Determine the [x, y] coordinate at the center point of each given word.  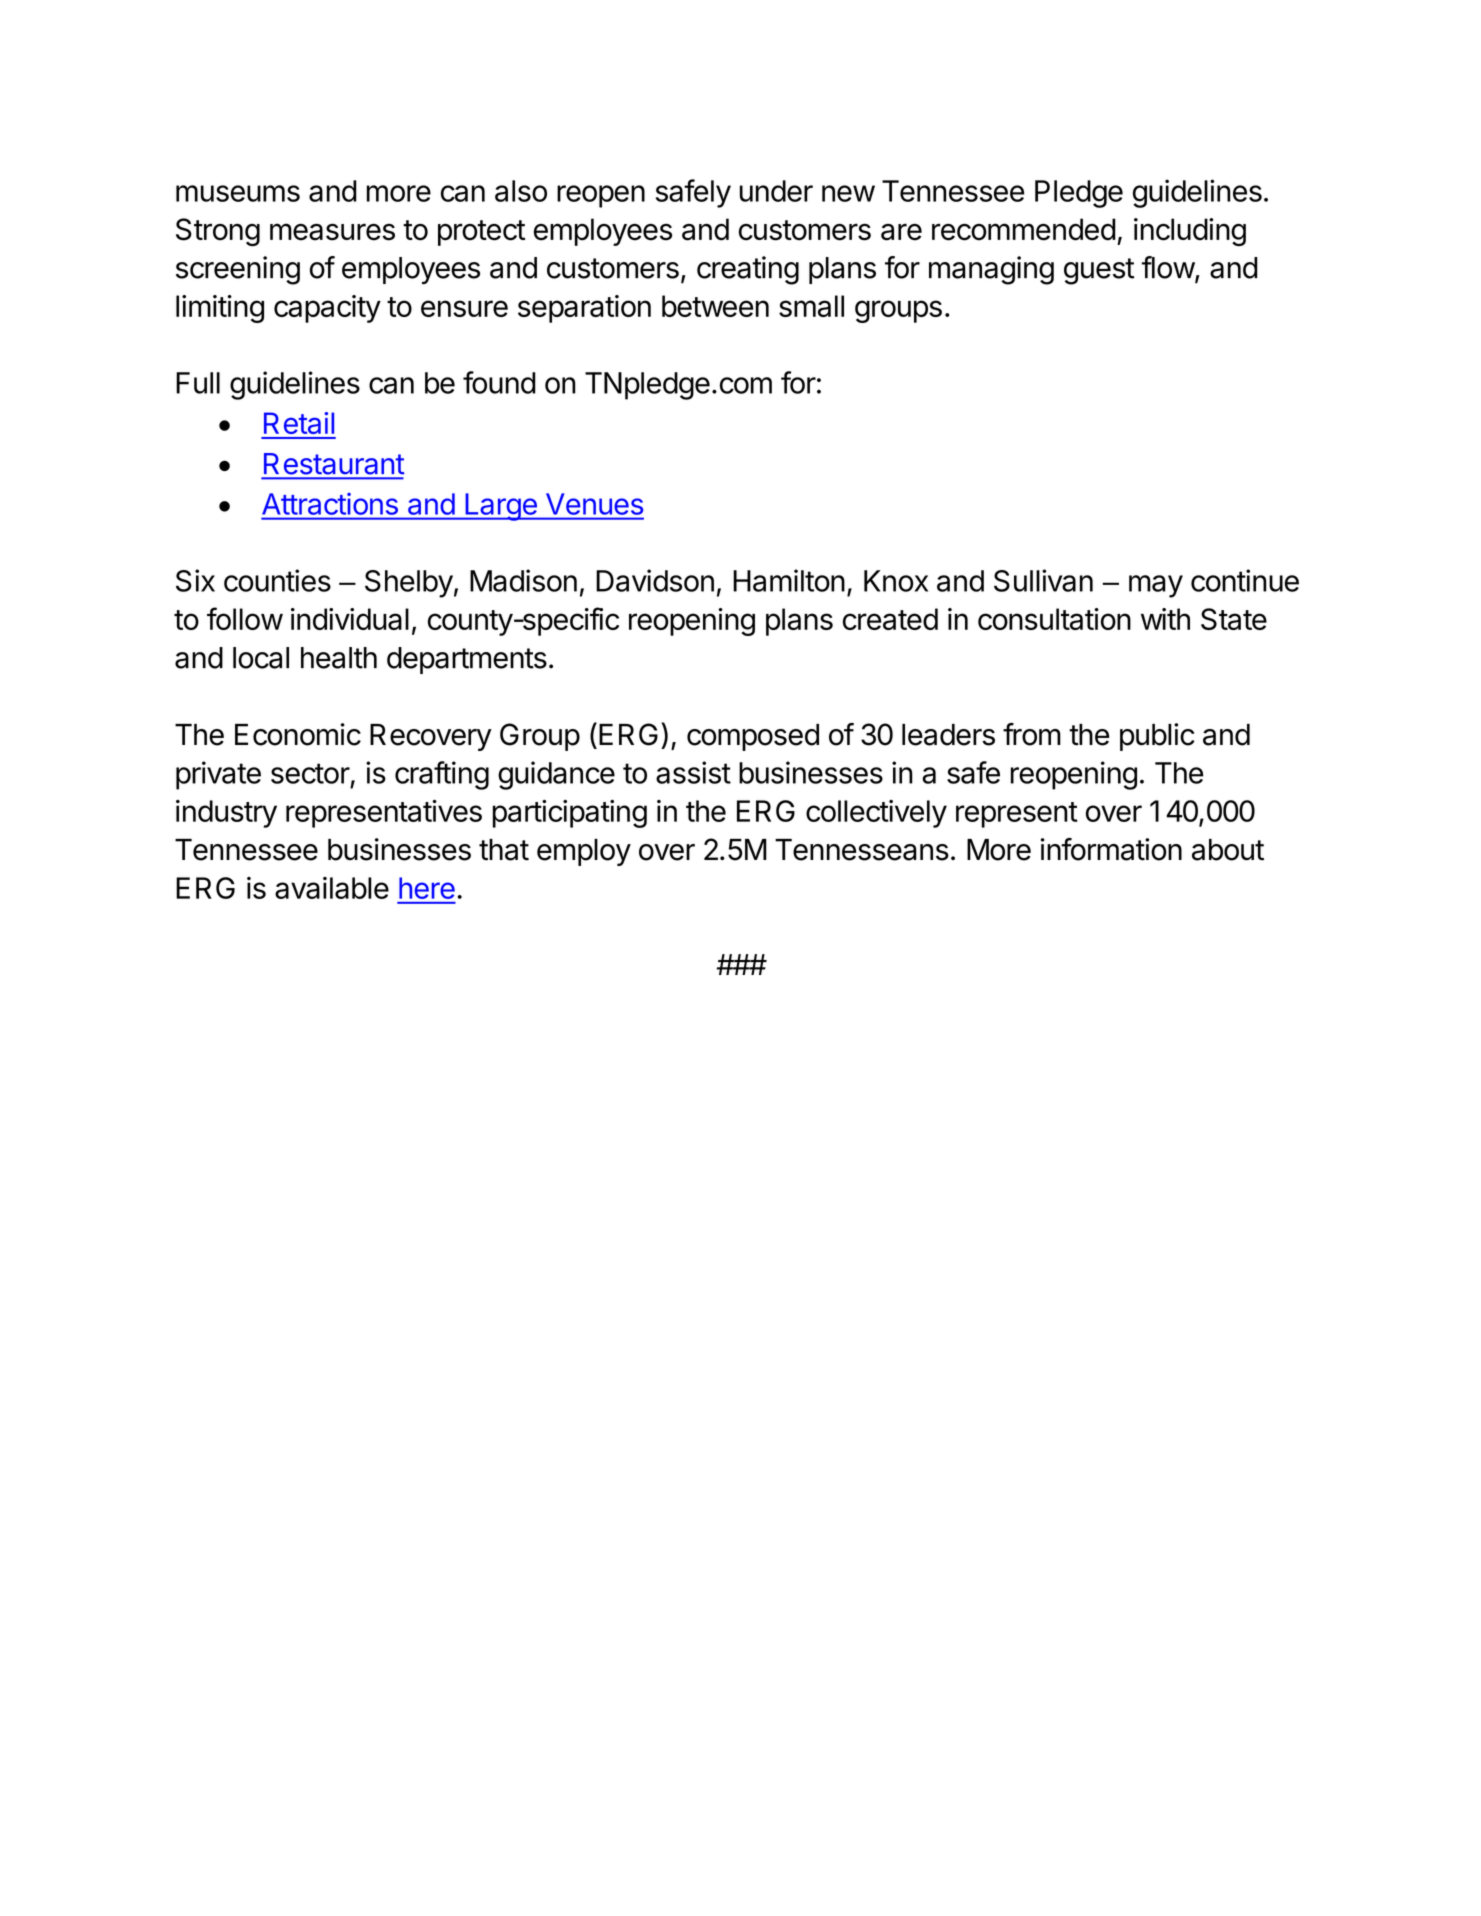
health [339, 658]
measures [332, 232]
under [776, 191]
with [1165, 619]
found [499, 382]
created [890, 619]
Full [198, 383]
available [332, 888]
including [1190, 232]
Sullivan [1043, 580]
